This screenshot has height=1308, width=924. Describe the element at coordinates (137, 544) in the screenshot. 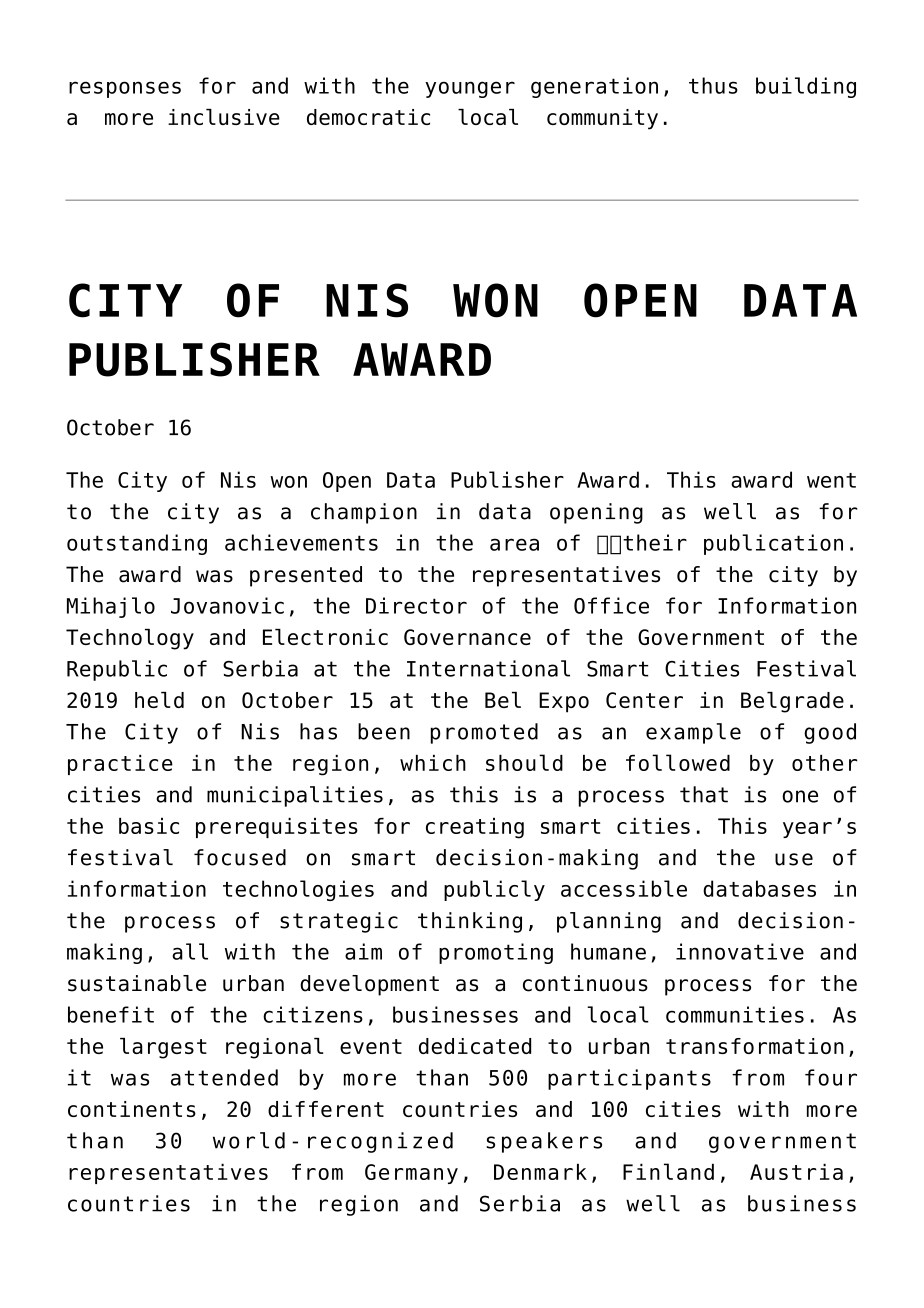

I see `outstanding` at that location.
